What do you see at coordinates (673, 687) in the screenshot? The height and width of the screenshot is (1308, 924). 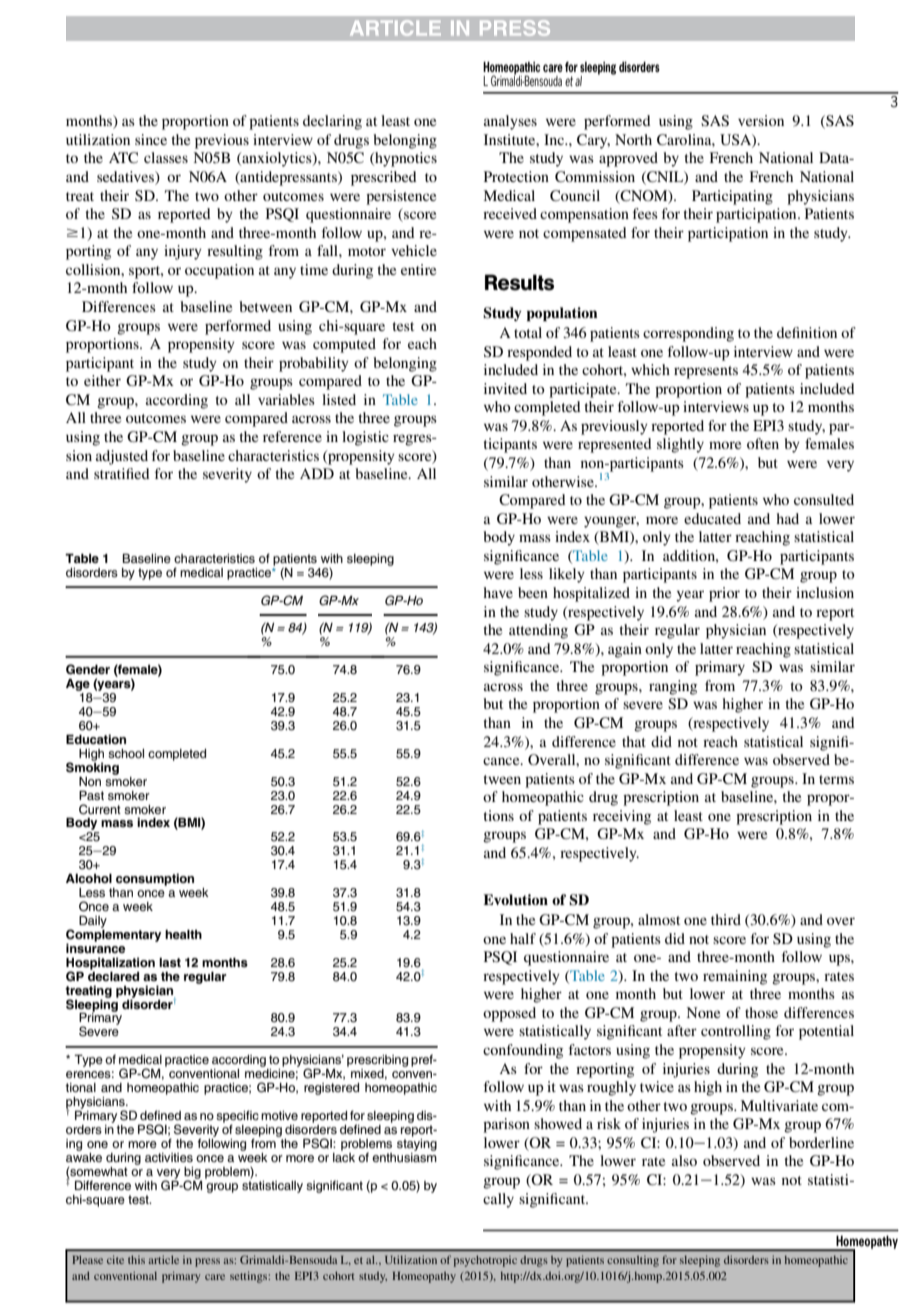 I see `ranging` at bounding box center [673, 687].
